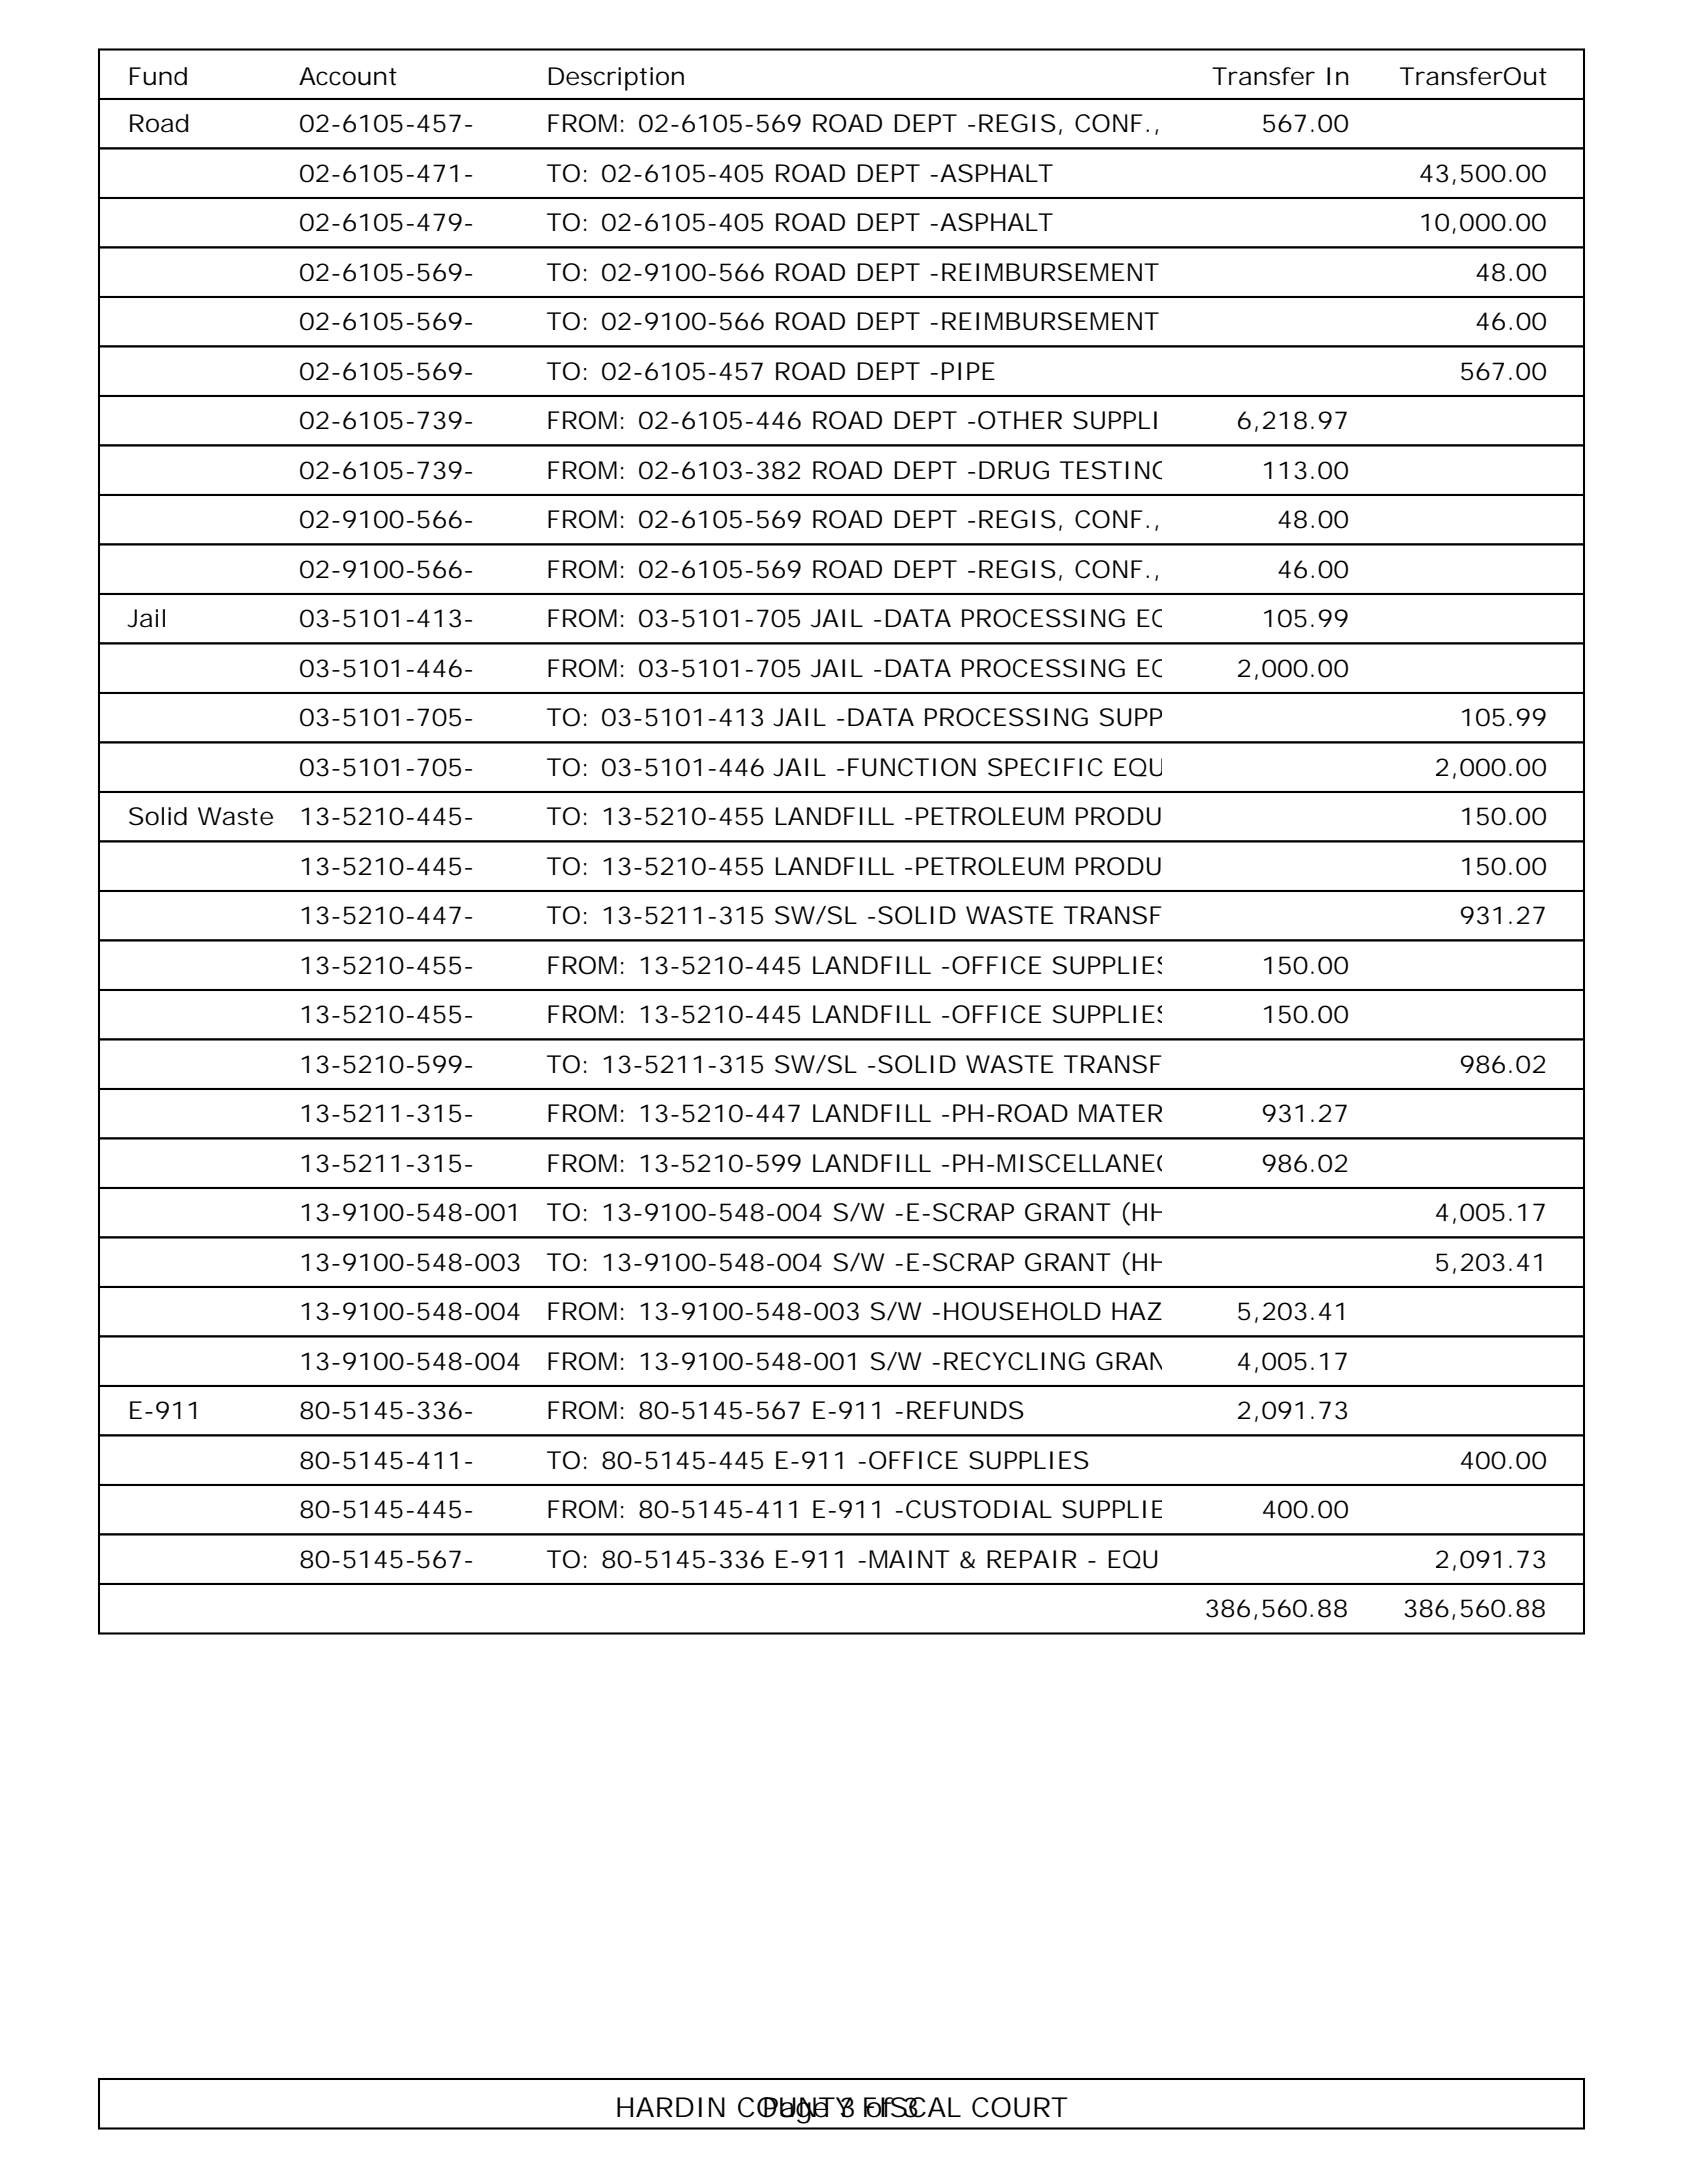 The image size is (1683, 2178). What do you see at coordinates (1111, 470) in the screenshot?
I see `TESTING` at bounding box center [1111, 470].
